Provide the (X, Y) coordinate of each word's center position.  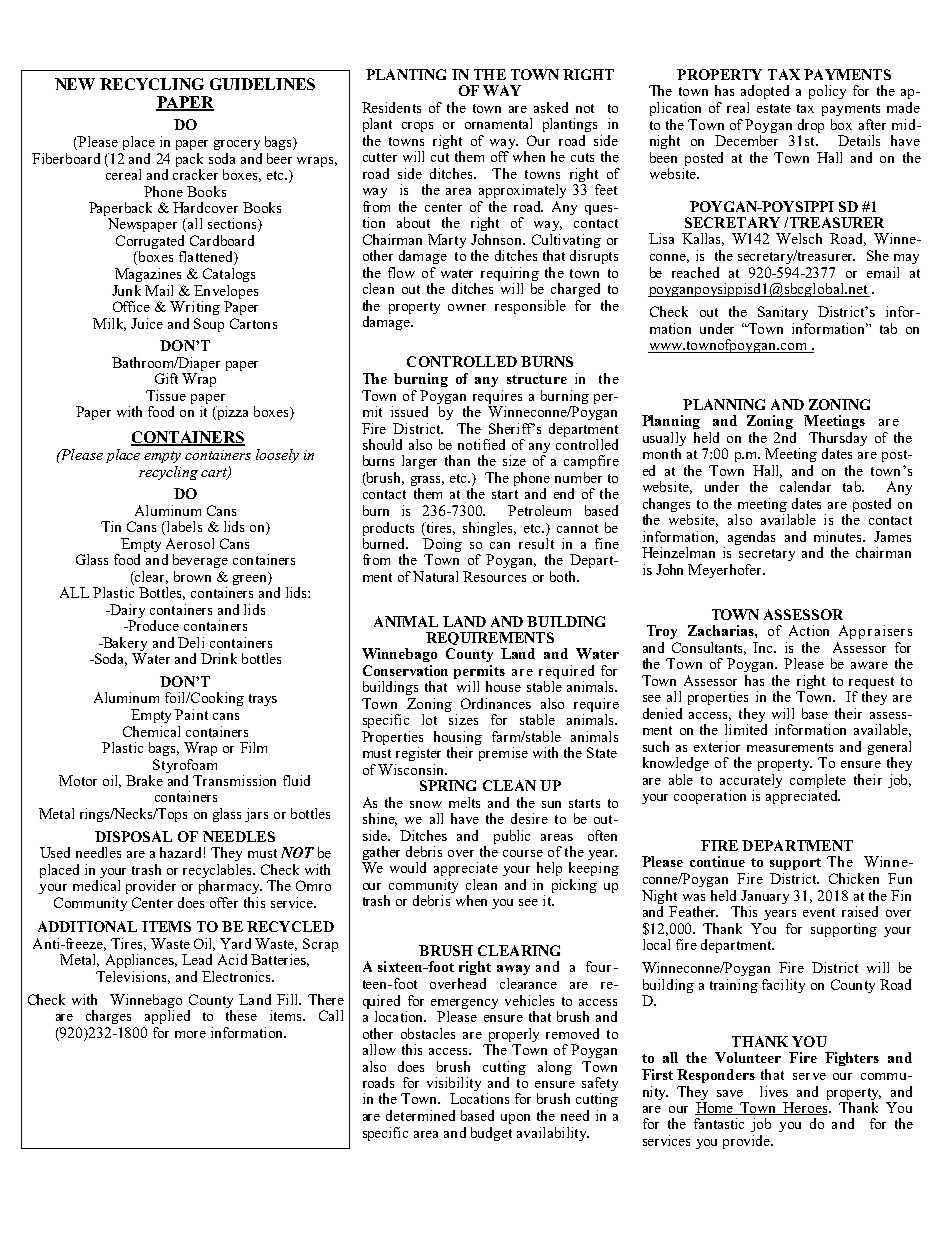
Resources (494, 576)
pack (189, 160)
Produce (152, 625)
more (190, 1034)
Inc (764, 647)
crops (417, 127)
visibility (454, 1085)
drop (811, 126)
